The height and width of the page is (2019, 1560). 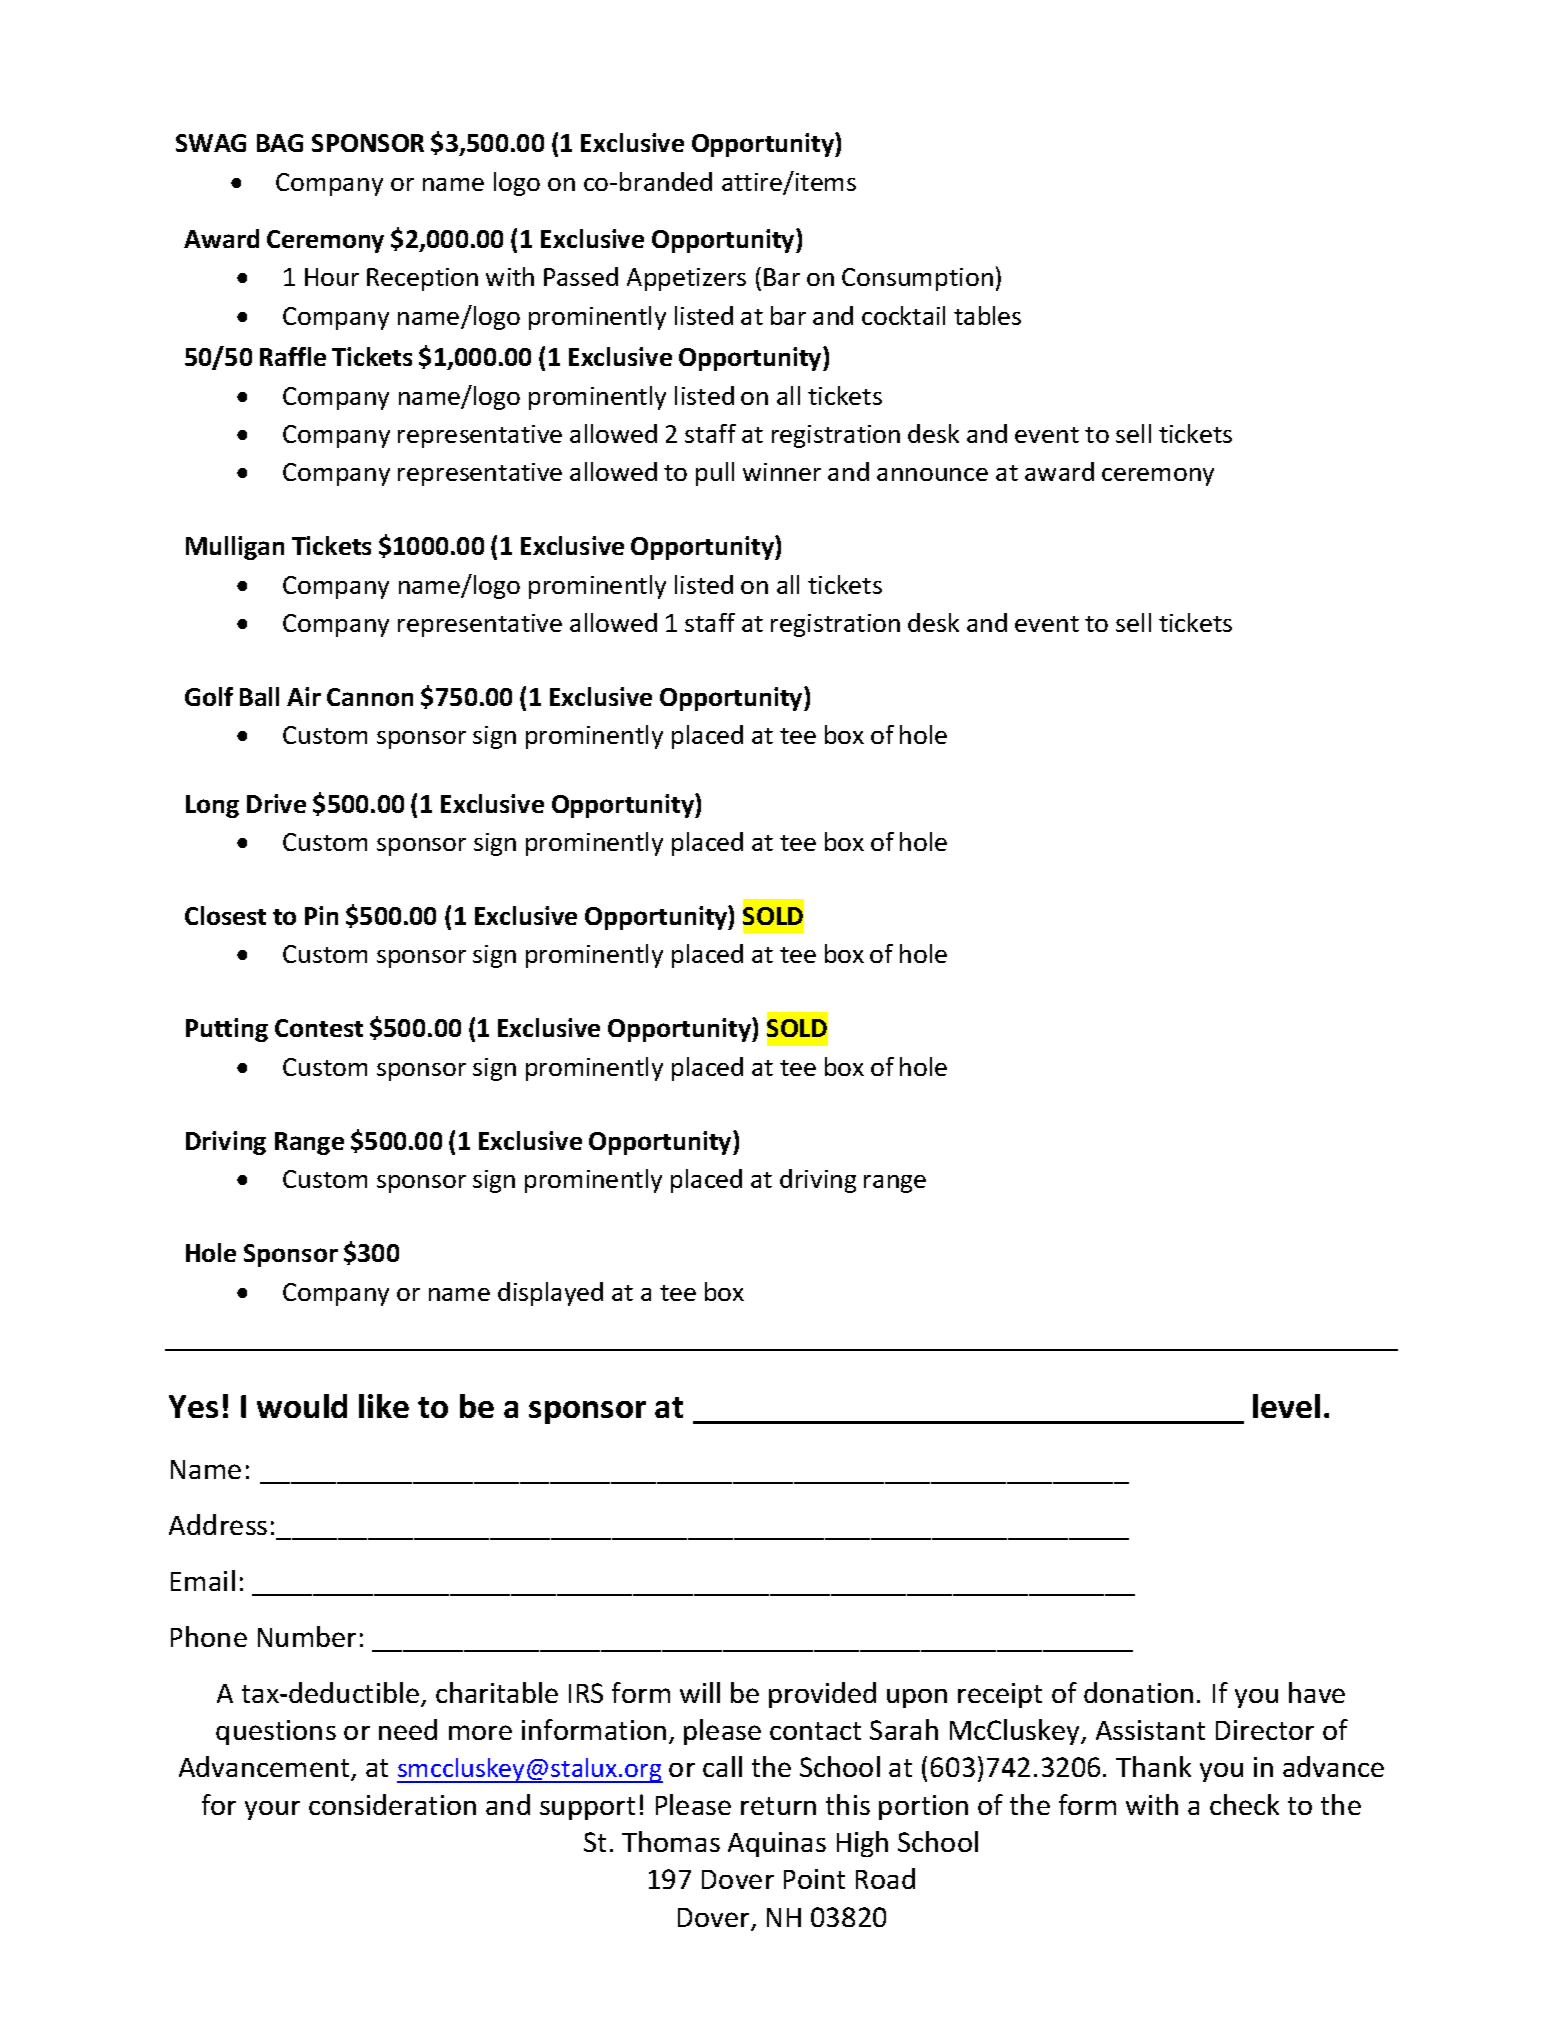 What do you see at coordinates (777, 1844) in the page?
I see `Aquinas` at bounding box center [777, 1844].
